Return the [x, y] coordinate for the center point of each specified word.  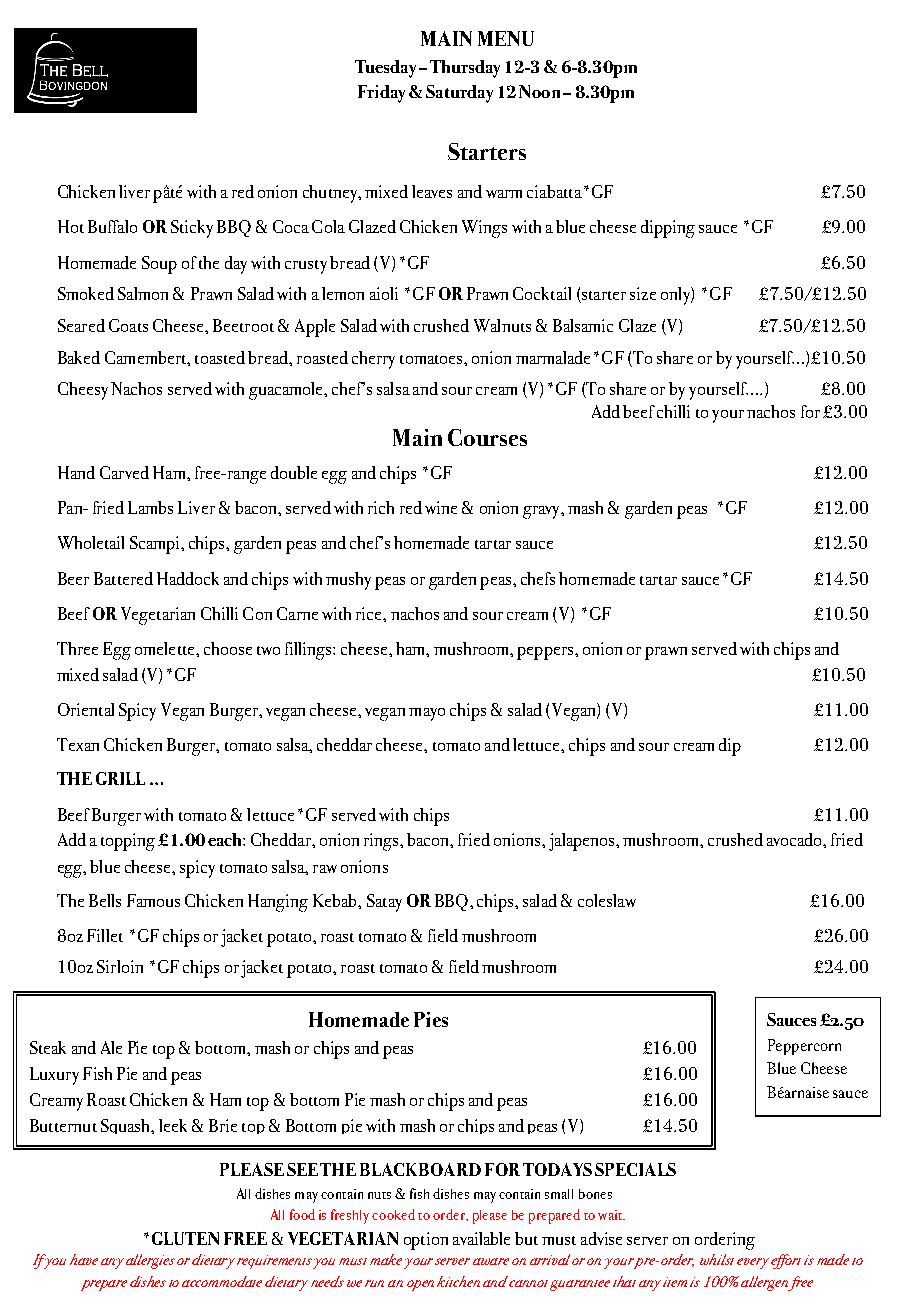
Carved [124, 472]
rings [382, 842]
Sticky [192, 229]
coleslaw [607, 900]
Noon [539, 91]
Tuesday [387, 69]
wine [441, 507]
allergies [150, 1261]
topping [128, 842]
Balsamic [583, 325]
